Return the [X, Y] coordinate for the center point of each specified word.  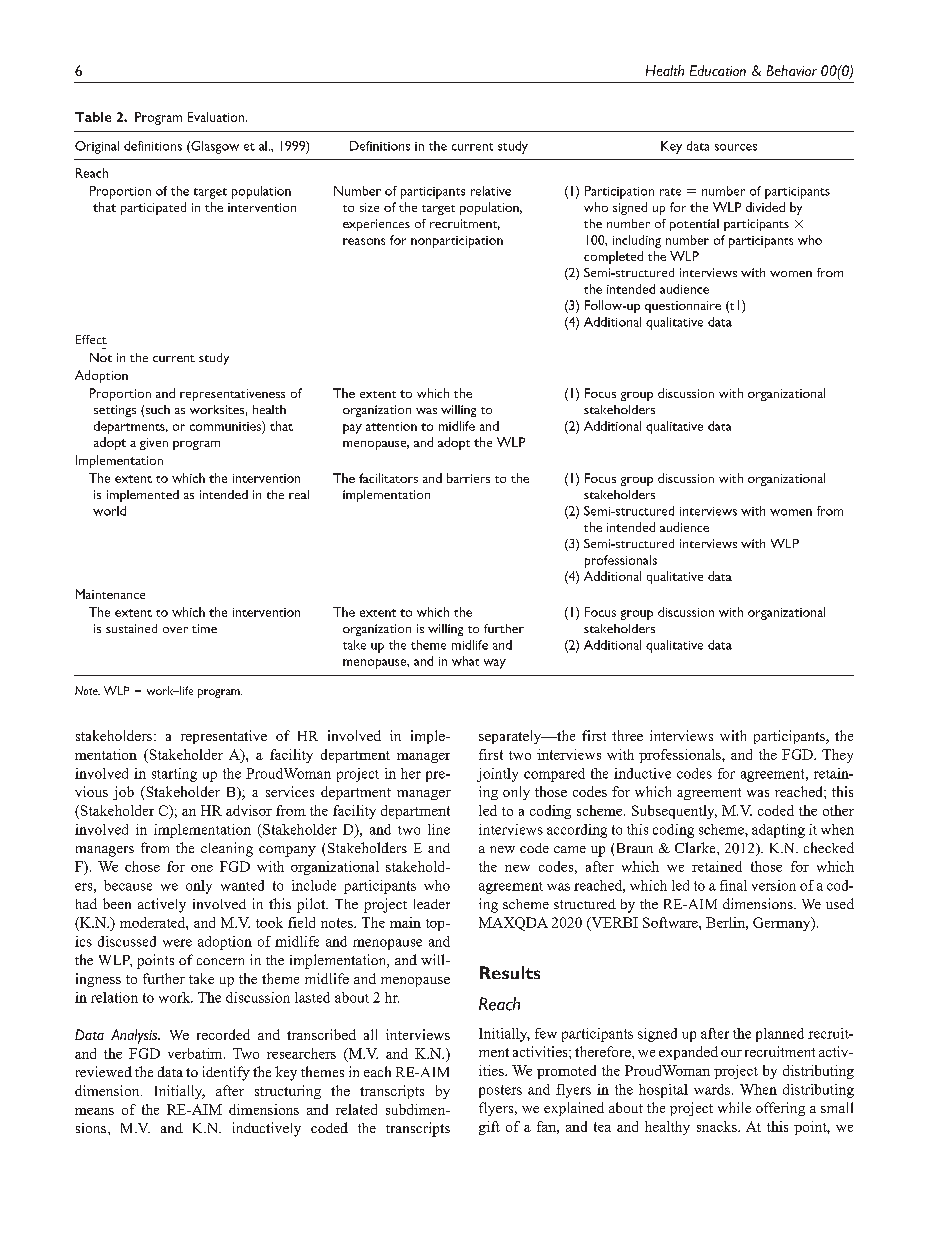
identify [226, 1073]
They [837, 756]
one [202, 868]
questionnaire [683, 307]
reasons [364, 241]
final [733, 885]
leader [432, 904]
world [109, 511]
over [175, 630]
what [465, 661]
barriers [468, 478]
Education [718, 70]
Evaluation [216, 117]
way [495, 664]
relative [491, 191]
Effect [91, 339]
